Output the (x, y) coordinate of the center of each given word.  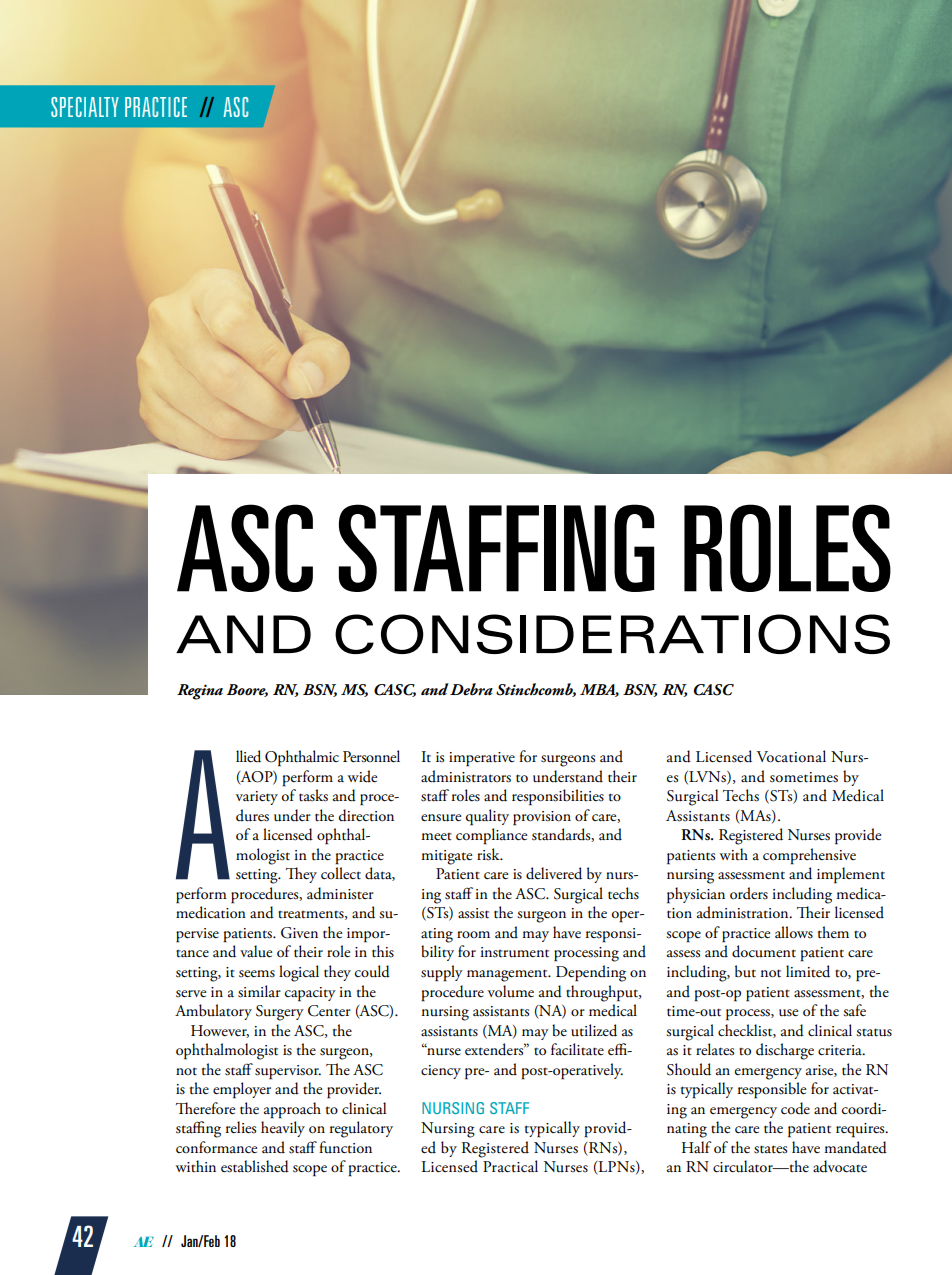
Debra (471, 689)
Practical (510, 1166)
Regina (200, 692)
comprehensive (809, 856)
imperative (482, 759)
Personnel (371, 756)
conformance (216, 1147)
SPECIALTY (85, 107)
